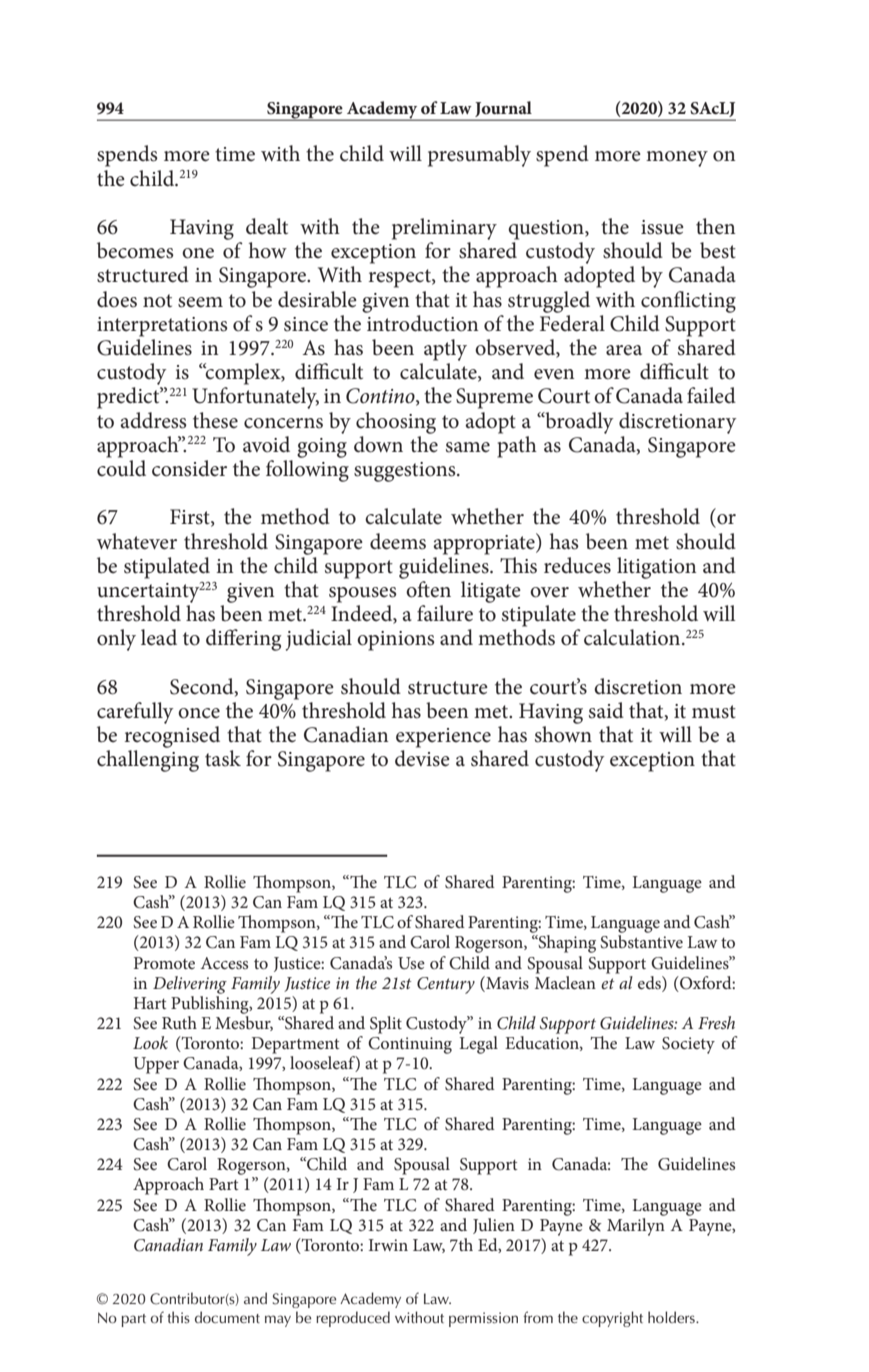  I want to click on document, so click(227, 1317).
